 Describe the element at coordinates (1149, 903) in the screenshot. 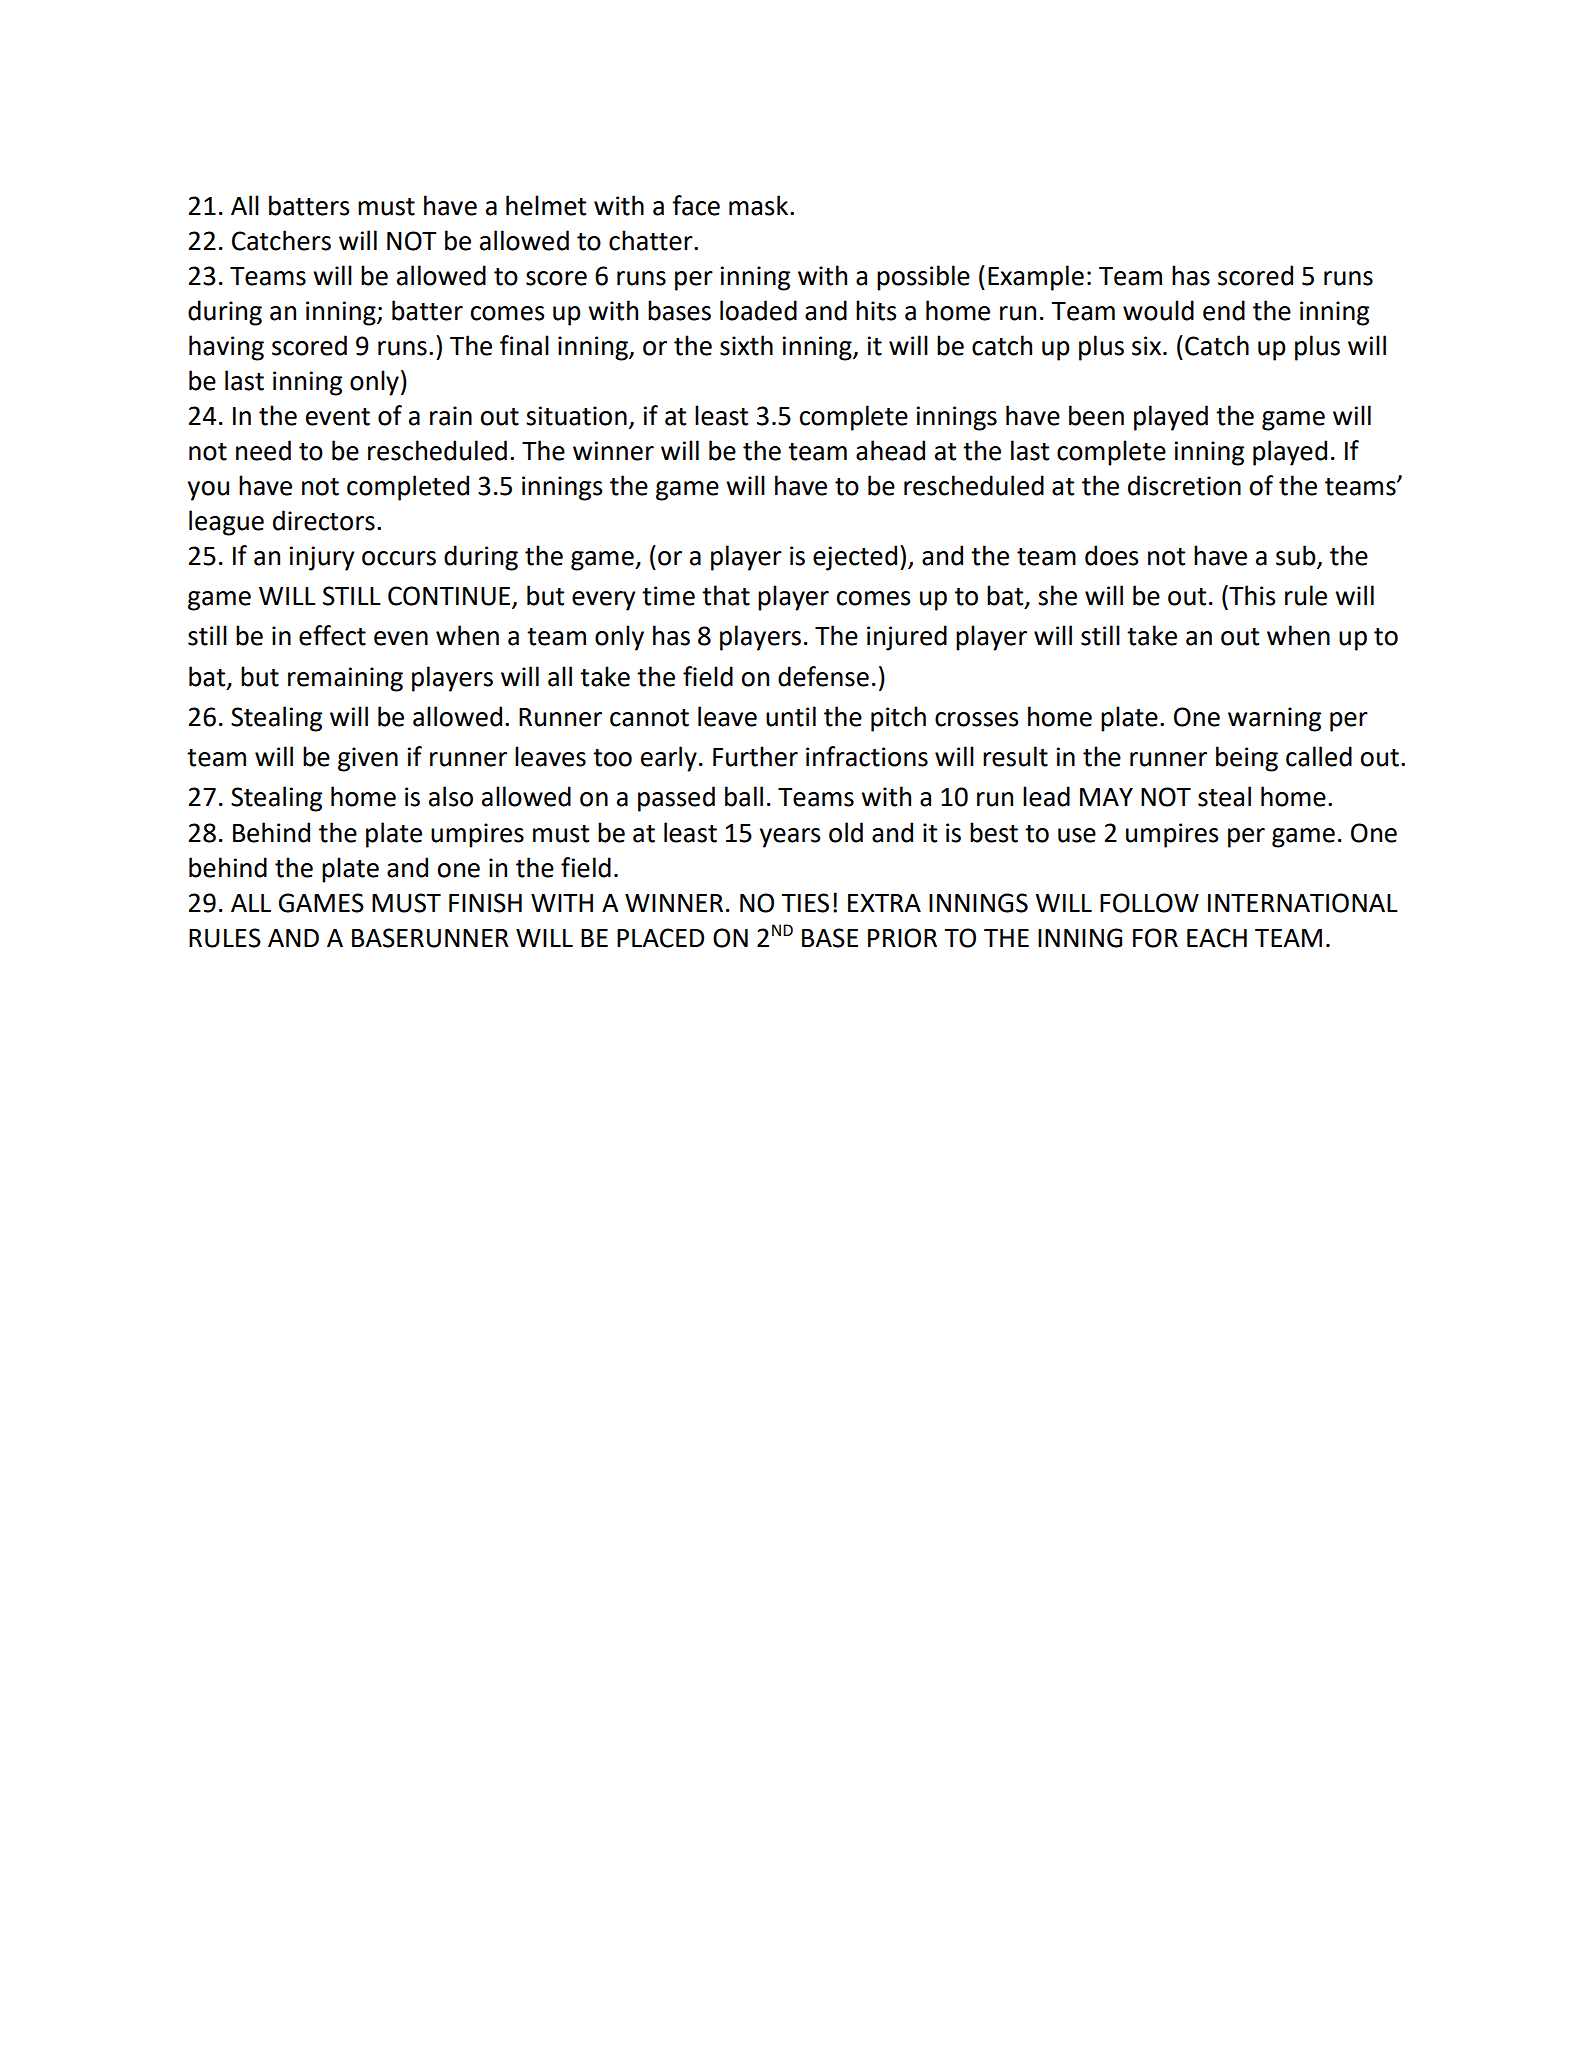

I see `FOLLOW` at that location.
